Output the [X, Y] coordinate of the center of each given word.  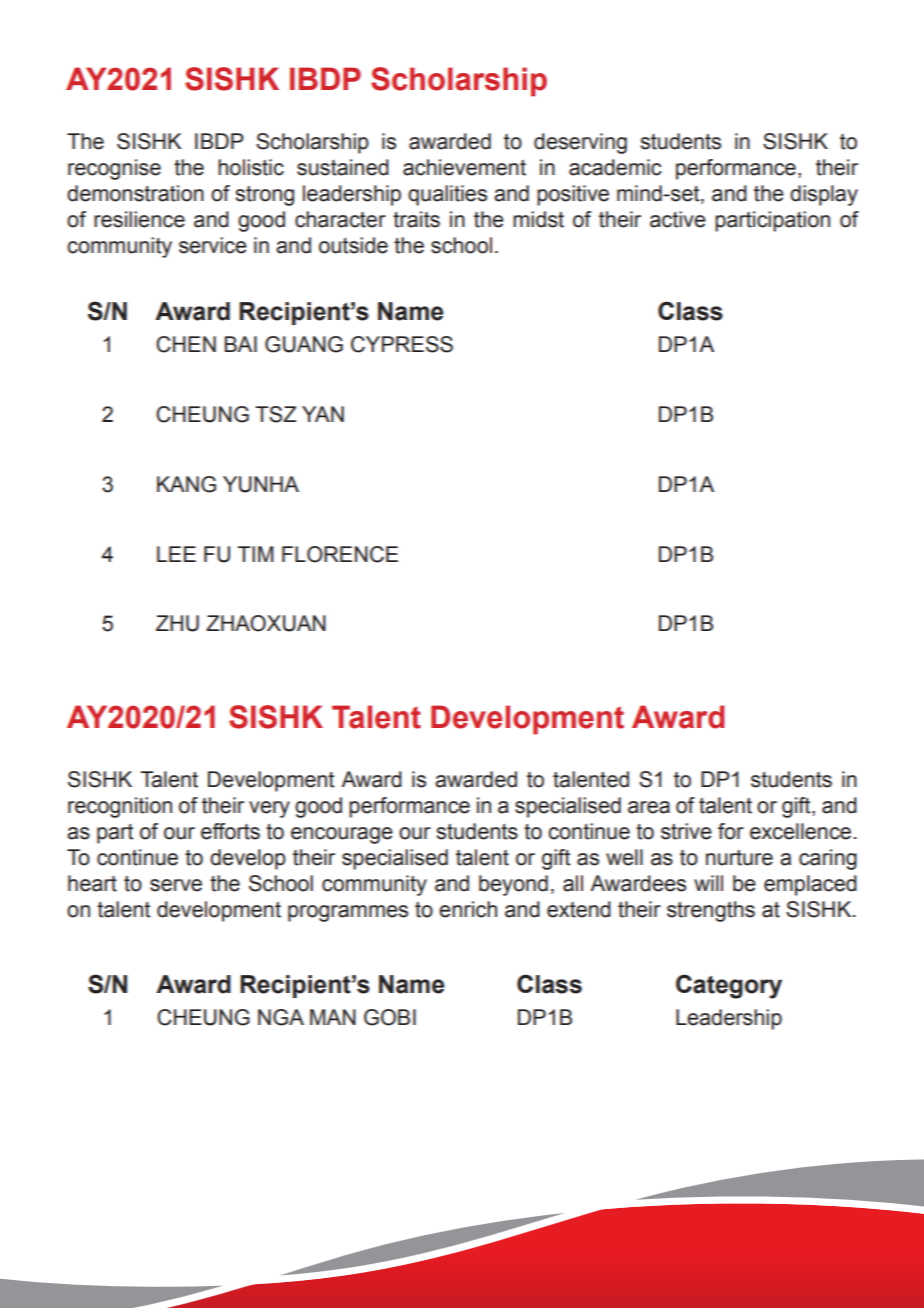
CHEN [186, 344]
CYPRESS [402, 344]
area [649, 807]
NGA [281, 1017]
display [824, 195]
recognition [120, 807]
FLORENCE [340, 554]
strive [686, 831]
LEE [176, 554]
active [678, 219]
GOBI [390, 1017]
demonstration [135, 193]
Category [729, 986]
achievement [464, 167]
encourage [342, 835]
